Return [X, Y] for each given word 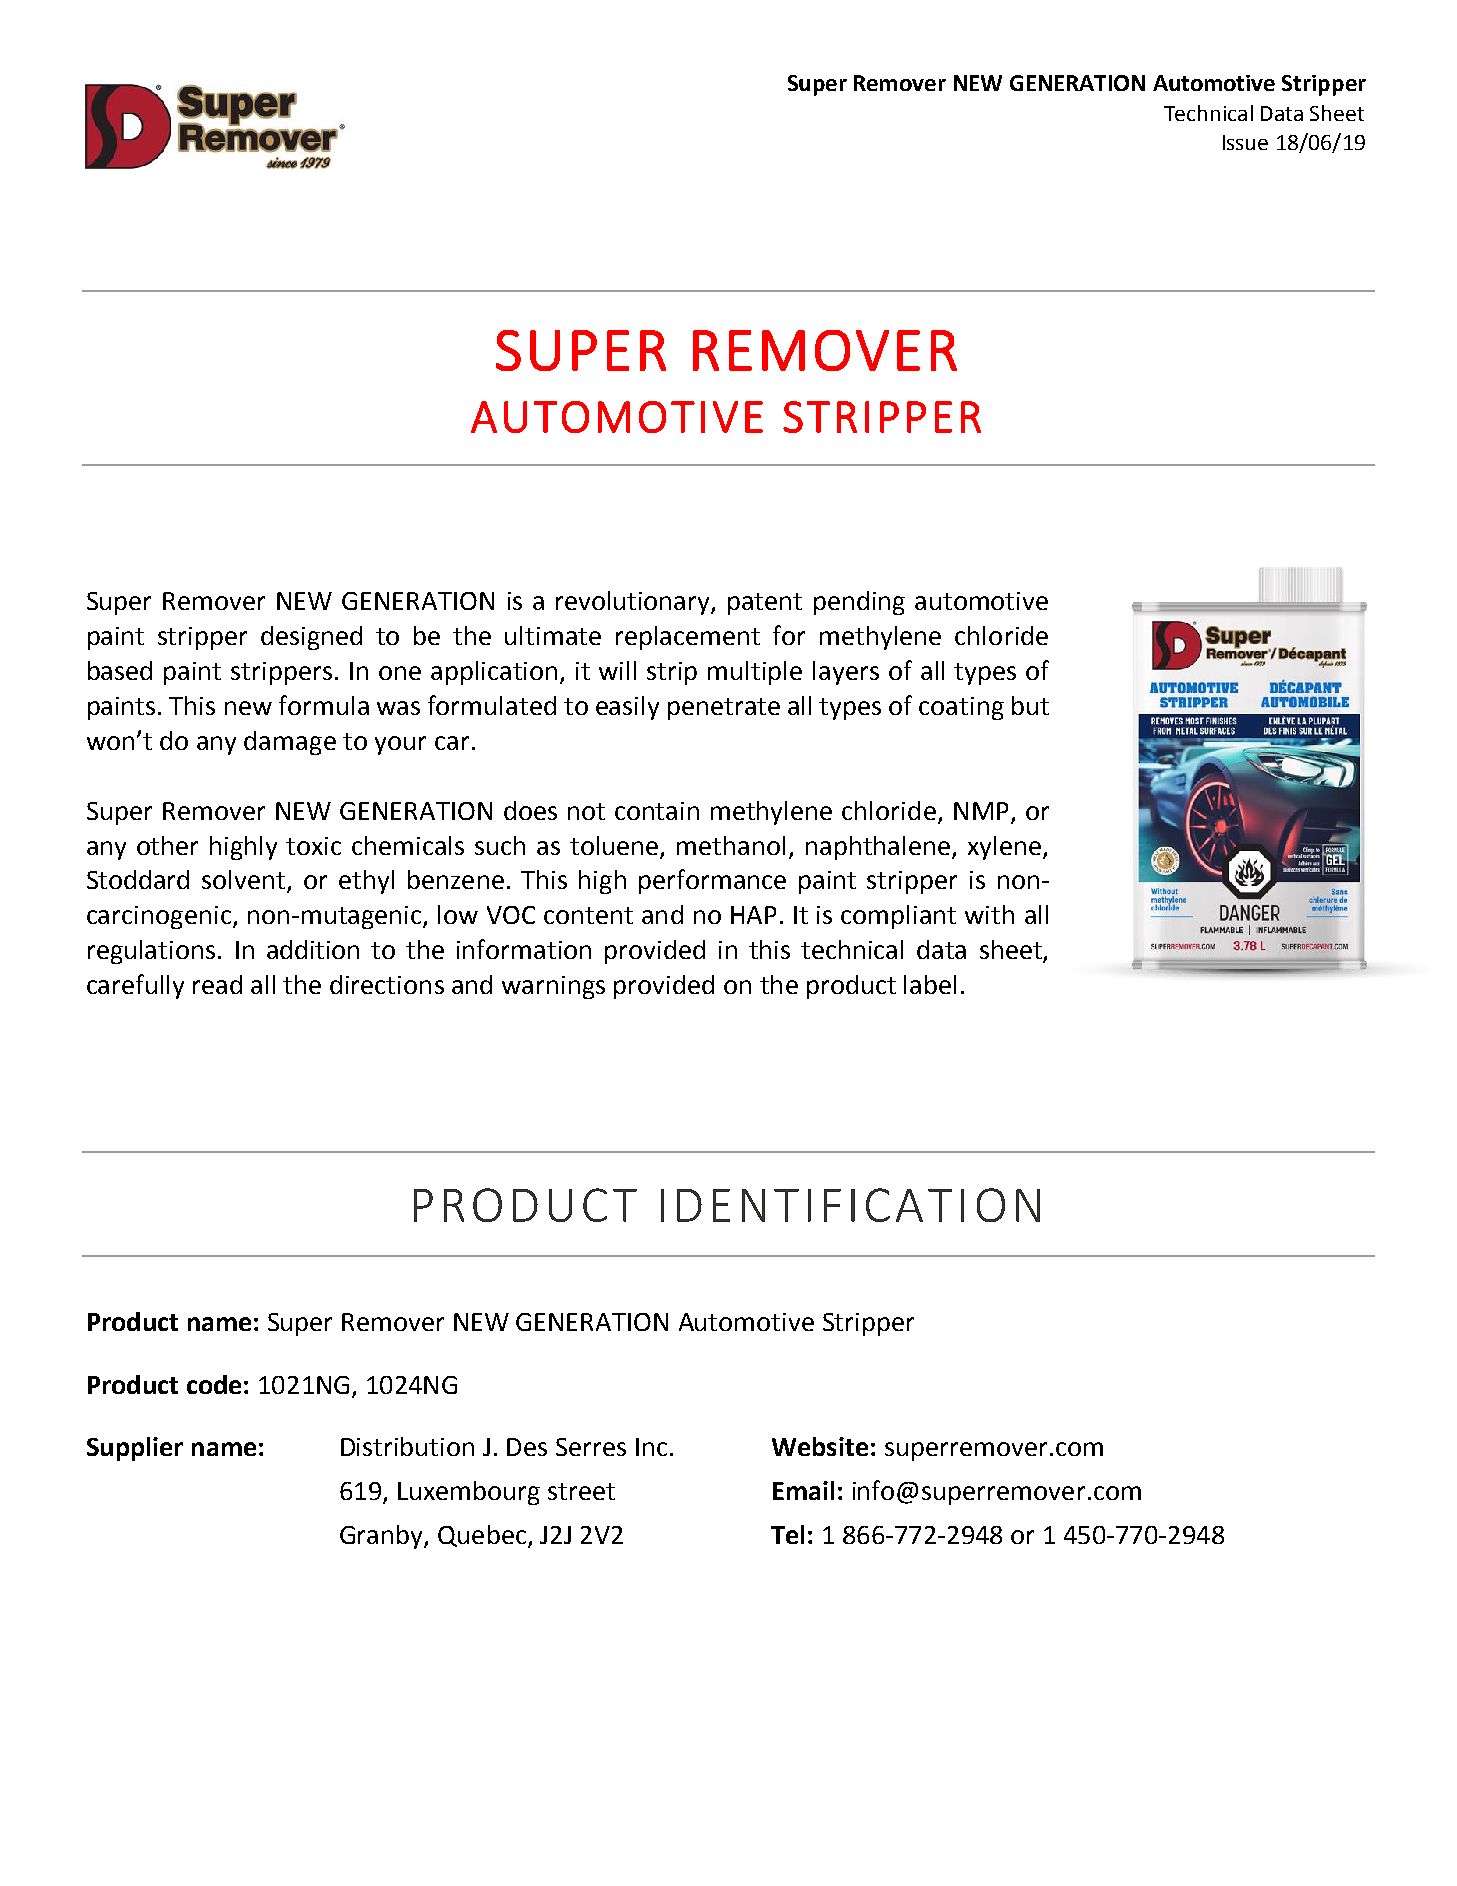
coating [961, 708]
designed [311, 638]
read [217, 984]
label [930, 984]
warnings [553, 987]
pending [859, 603]
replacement [688, 638]
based [120, 670]
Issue [1245, 142]
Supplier [135, 1449]
